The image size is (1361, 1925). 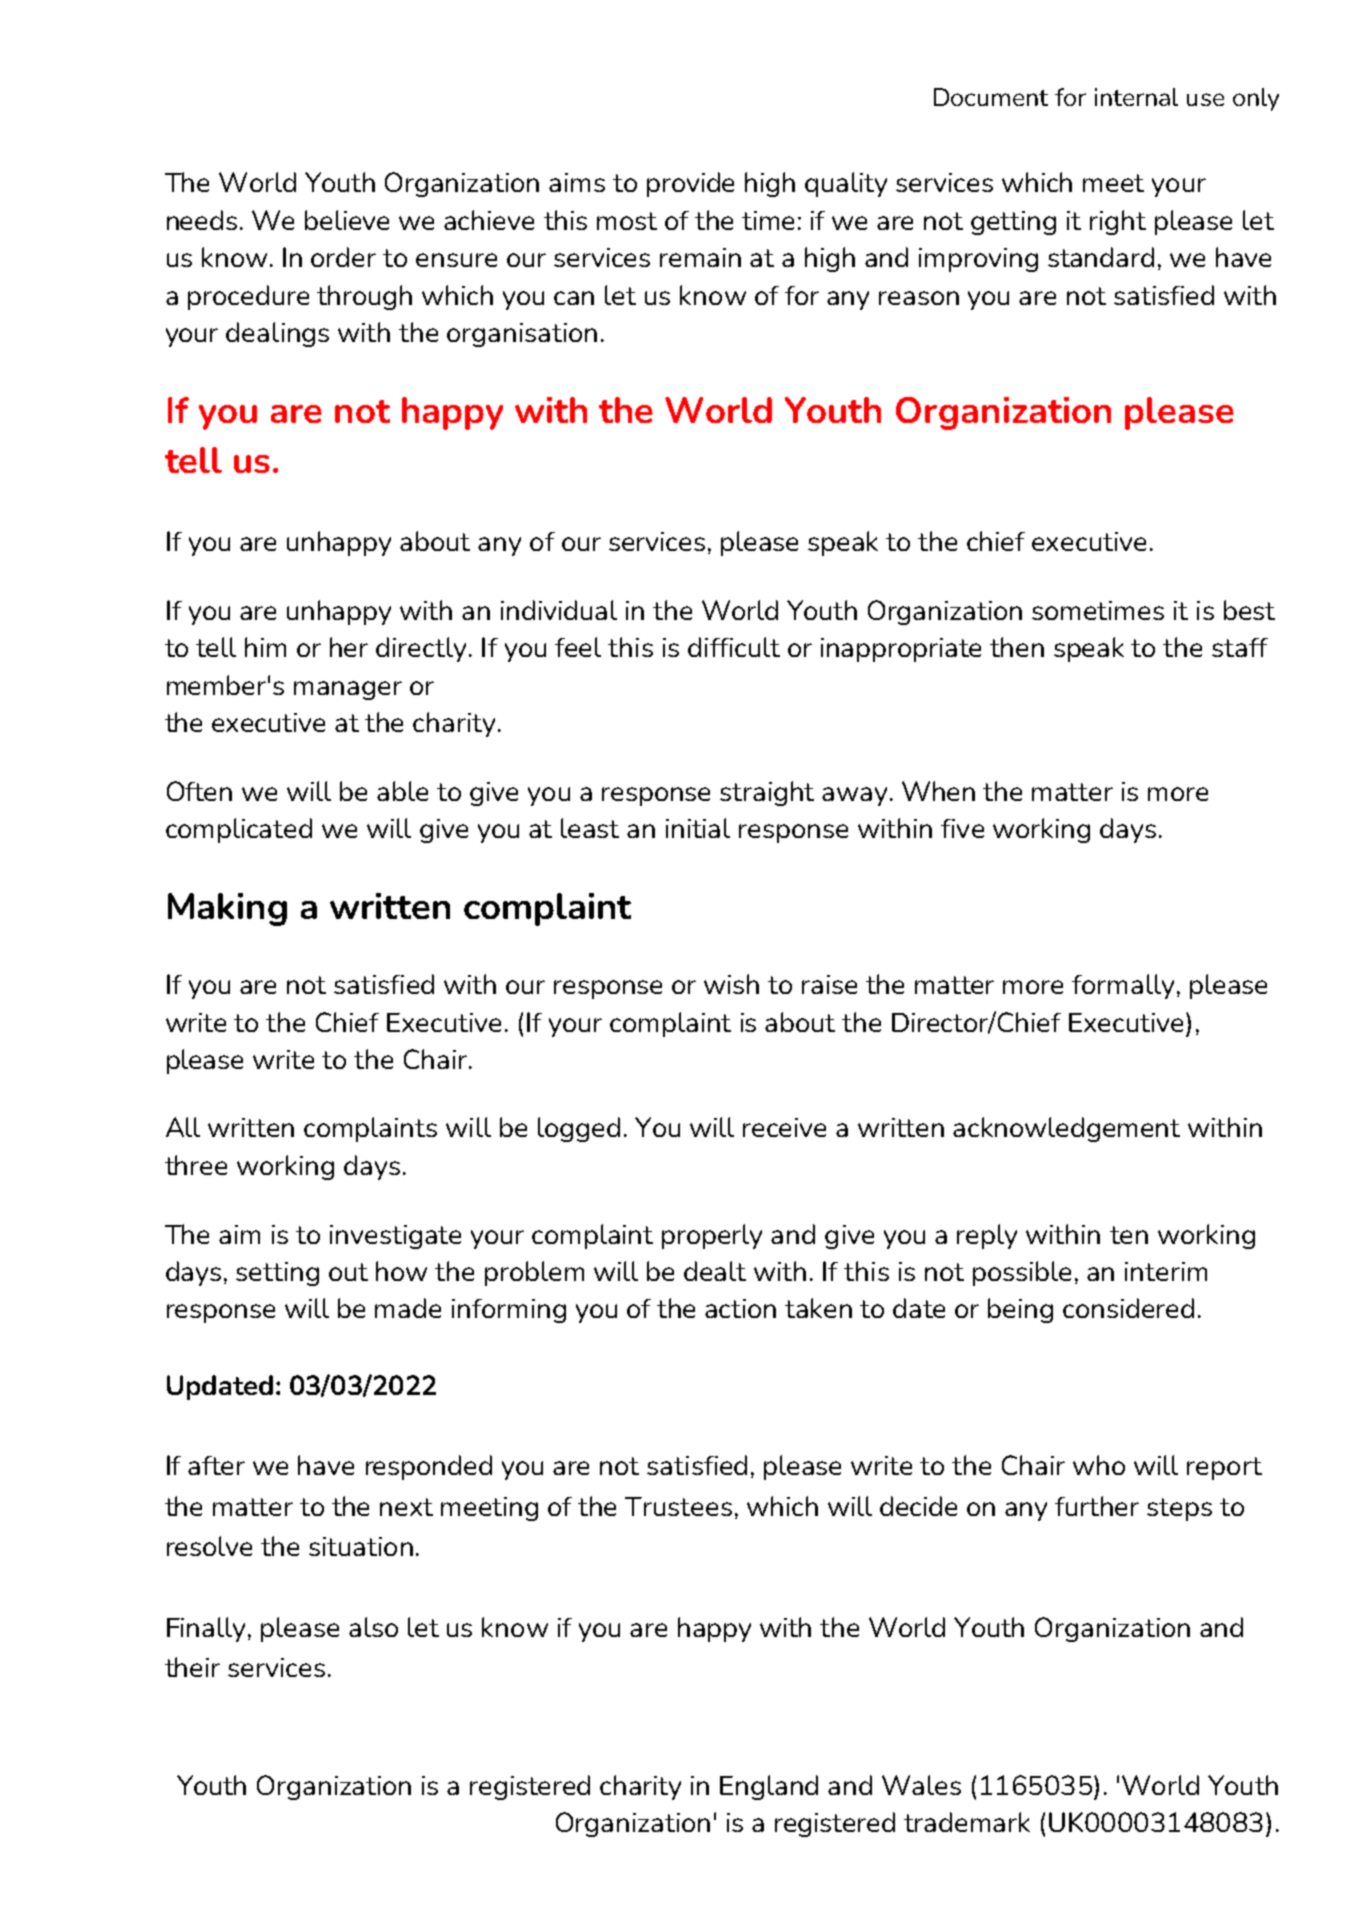 I want to click on England, so click(x=769, y=1787).
